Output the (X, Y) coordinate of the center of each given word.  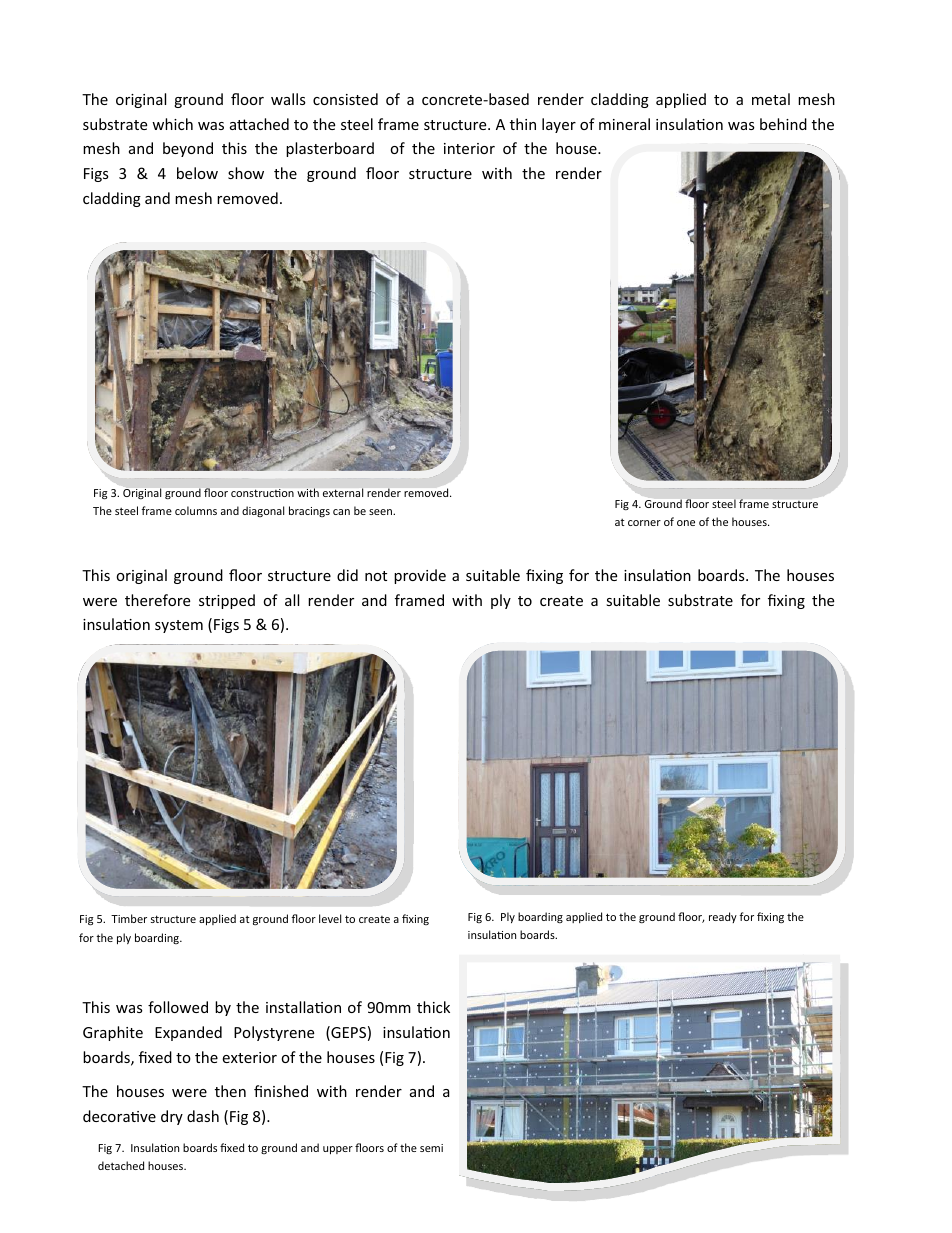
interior (469, 148)
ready (723, 917)
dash (203, 1116)
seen (381, 512)
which (172, 124)
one (686, 523)
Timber (129, 918)
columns (196, 510)
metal (771, 99)
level (330, 918)
